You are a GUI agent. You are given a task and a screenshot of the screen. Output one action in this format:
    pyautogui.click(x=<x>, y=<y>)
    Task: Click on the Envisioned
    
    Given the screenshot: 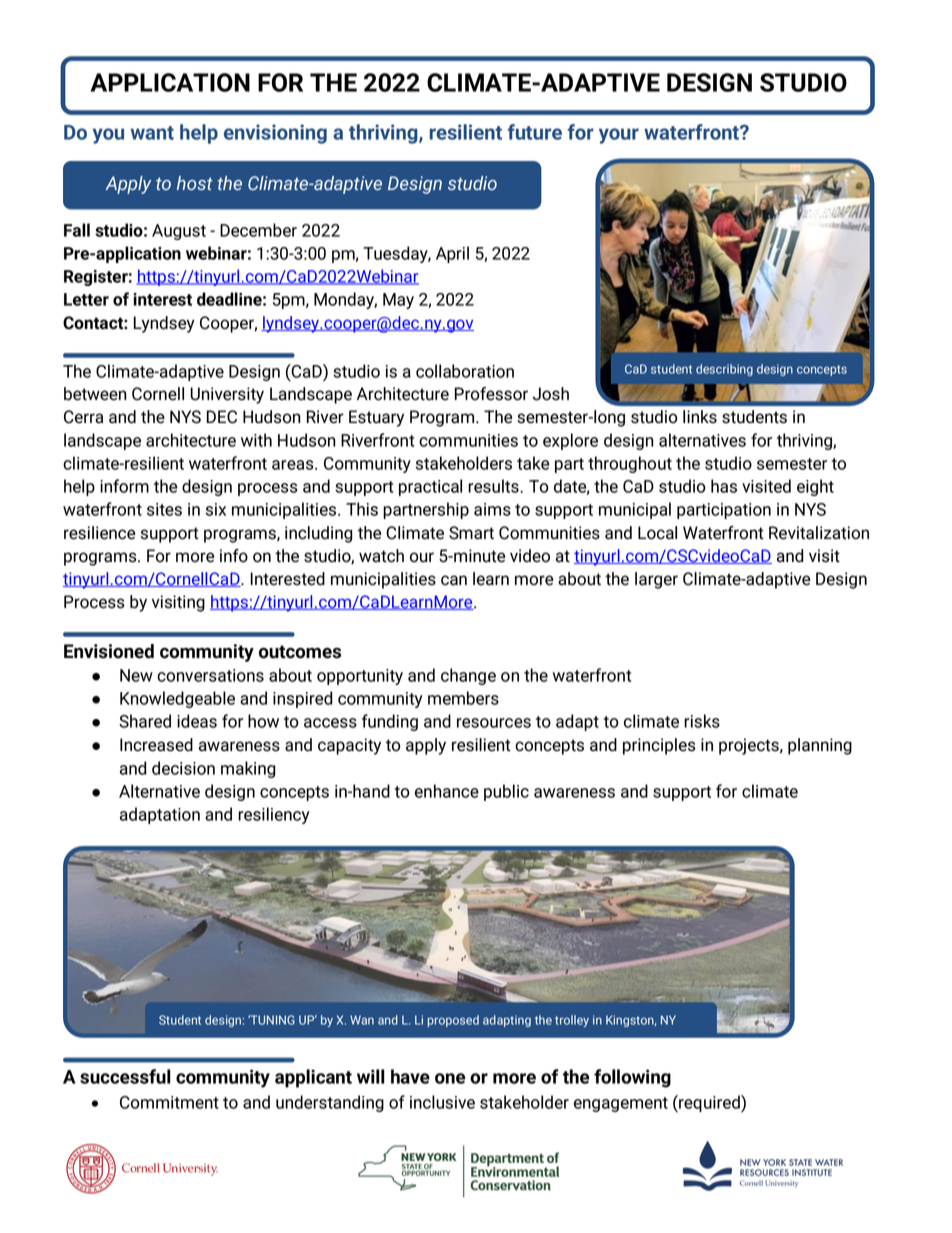 What is the action you would take?
    pyautogui.click(x=109, y=651)
